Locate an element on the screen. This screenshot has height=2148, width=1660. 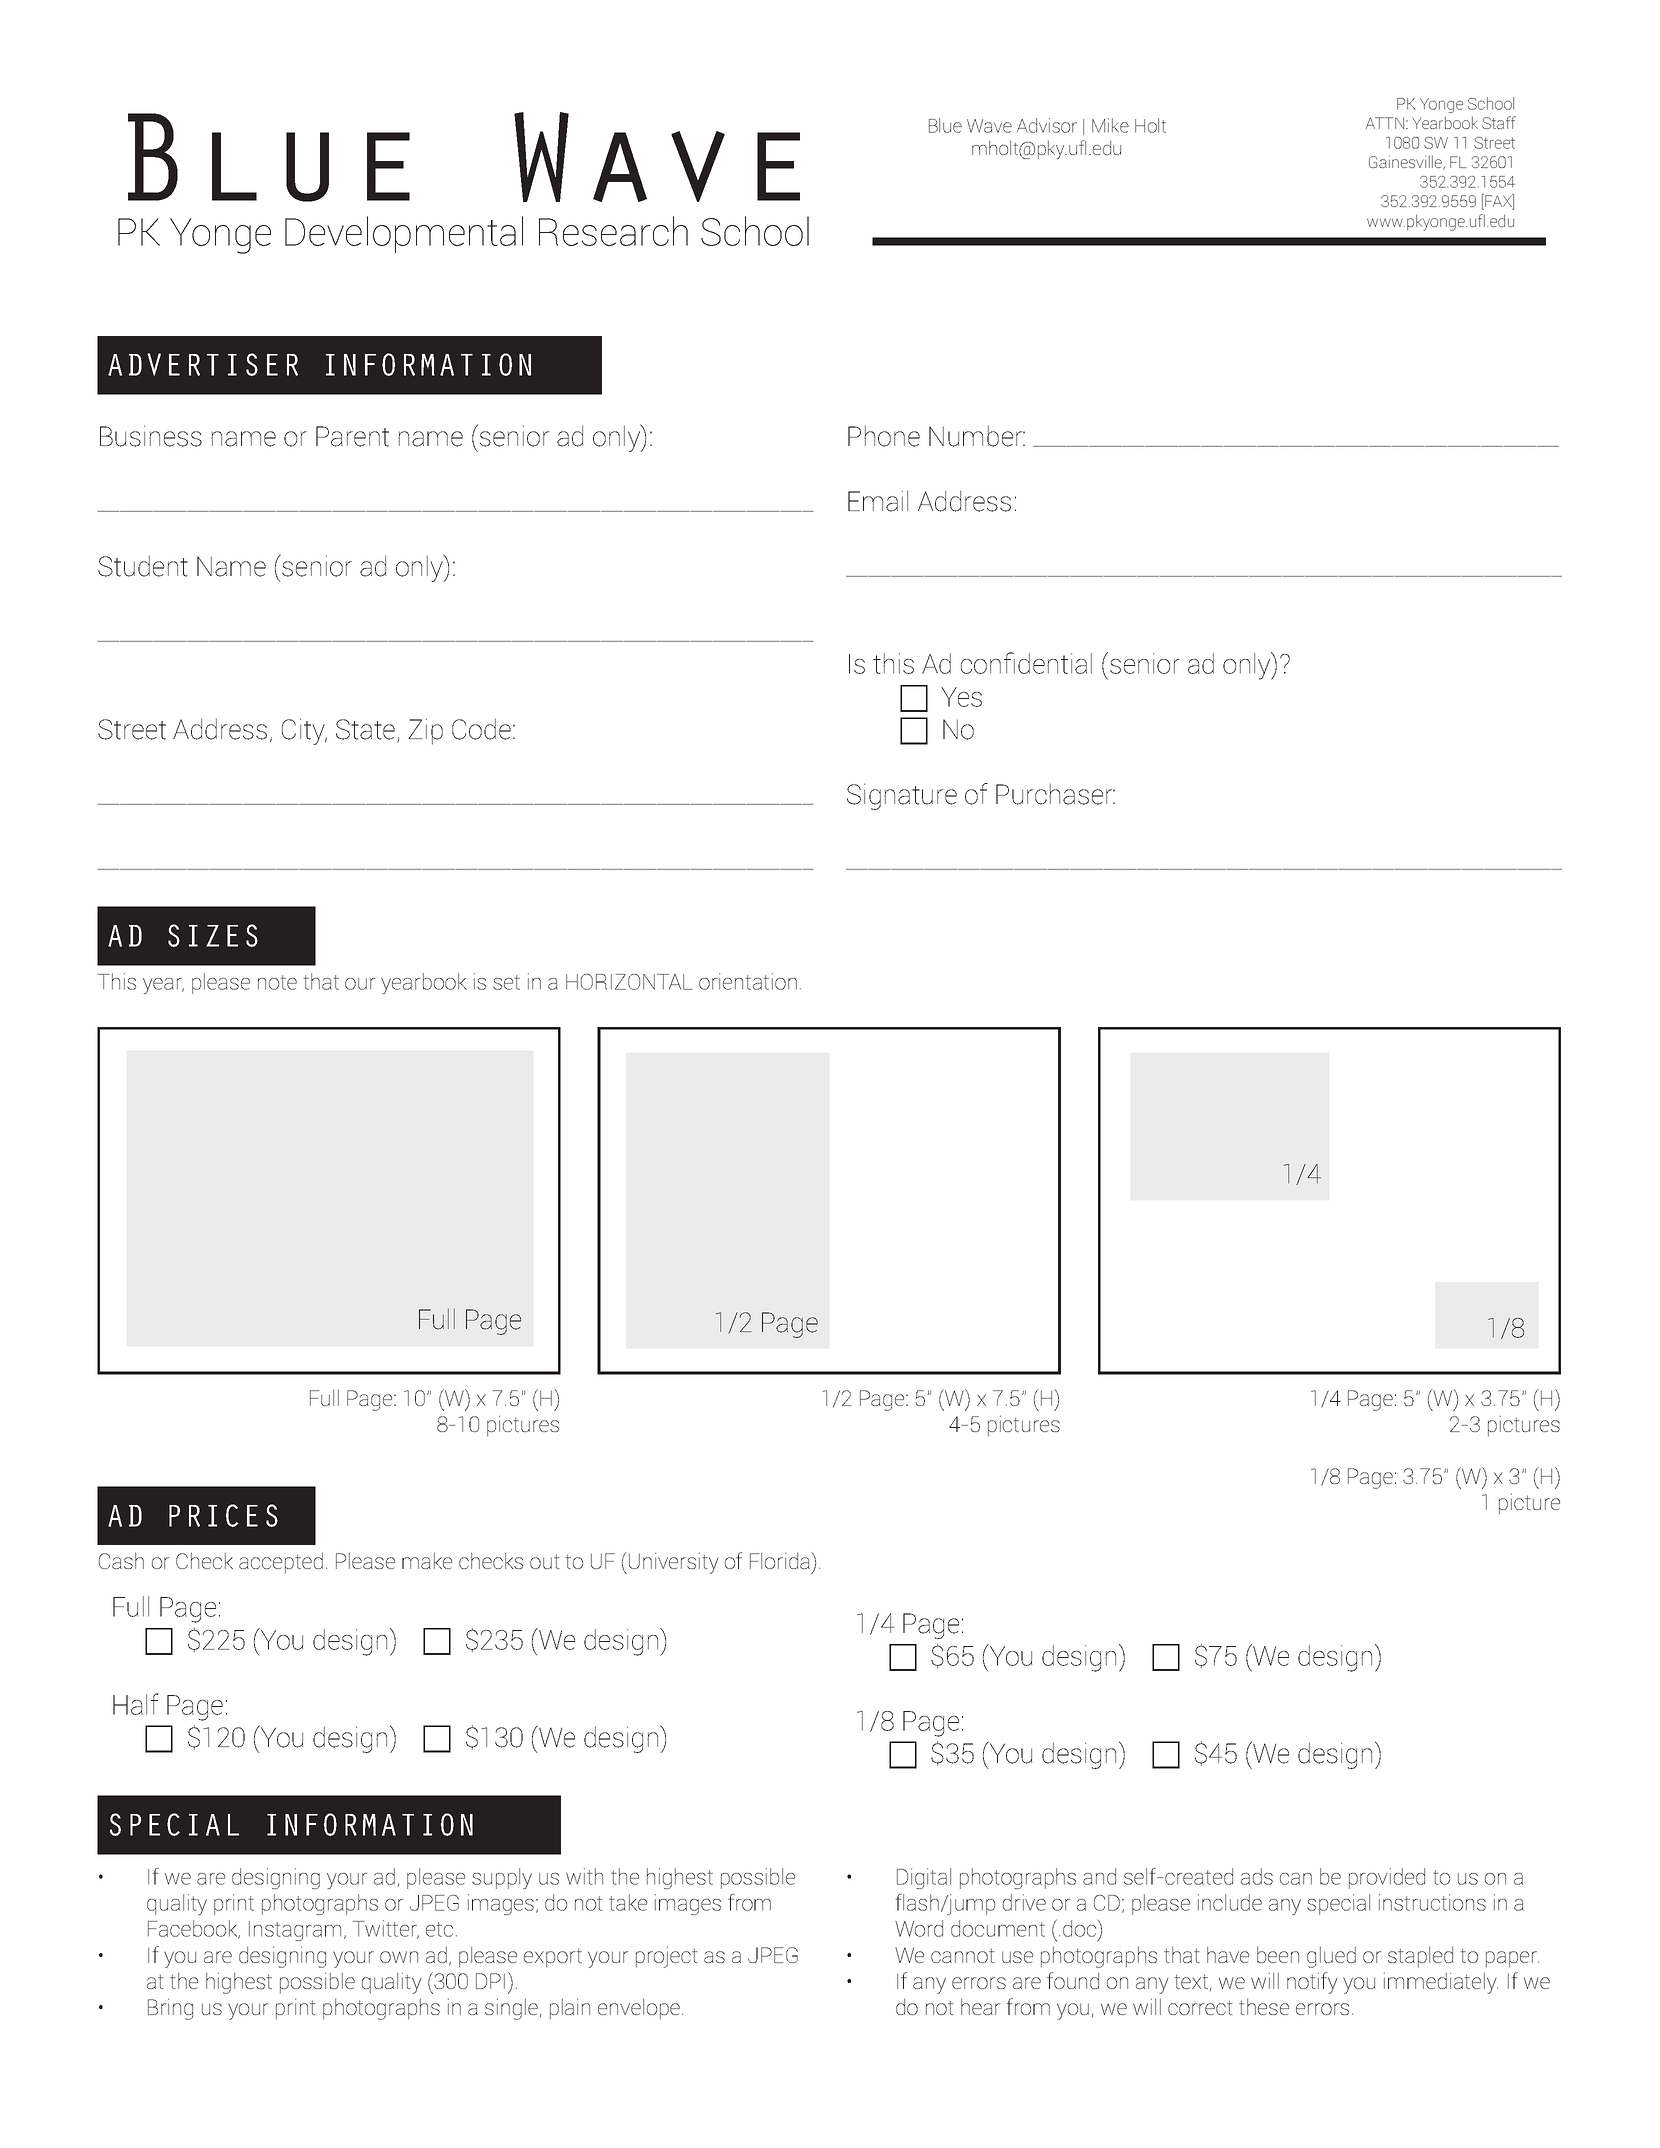
Developmental is located at coordinates (404, 234).
